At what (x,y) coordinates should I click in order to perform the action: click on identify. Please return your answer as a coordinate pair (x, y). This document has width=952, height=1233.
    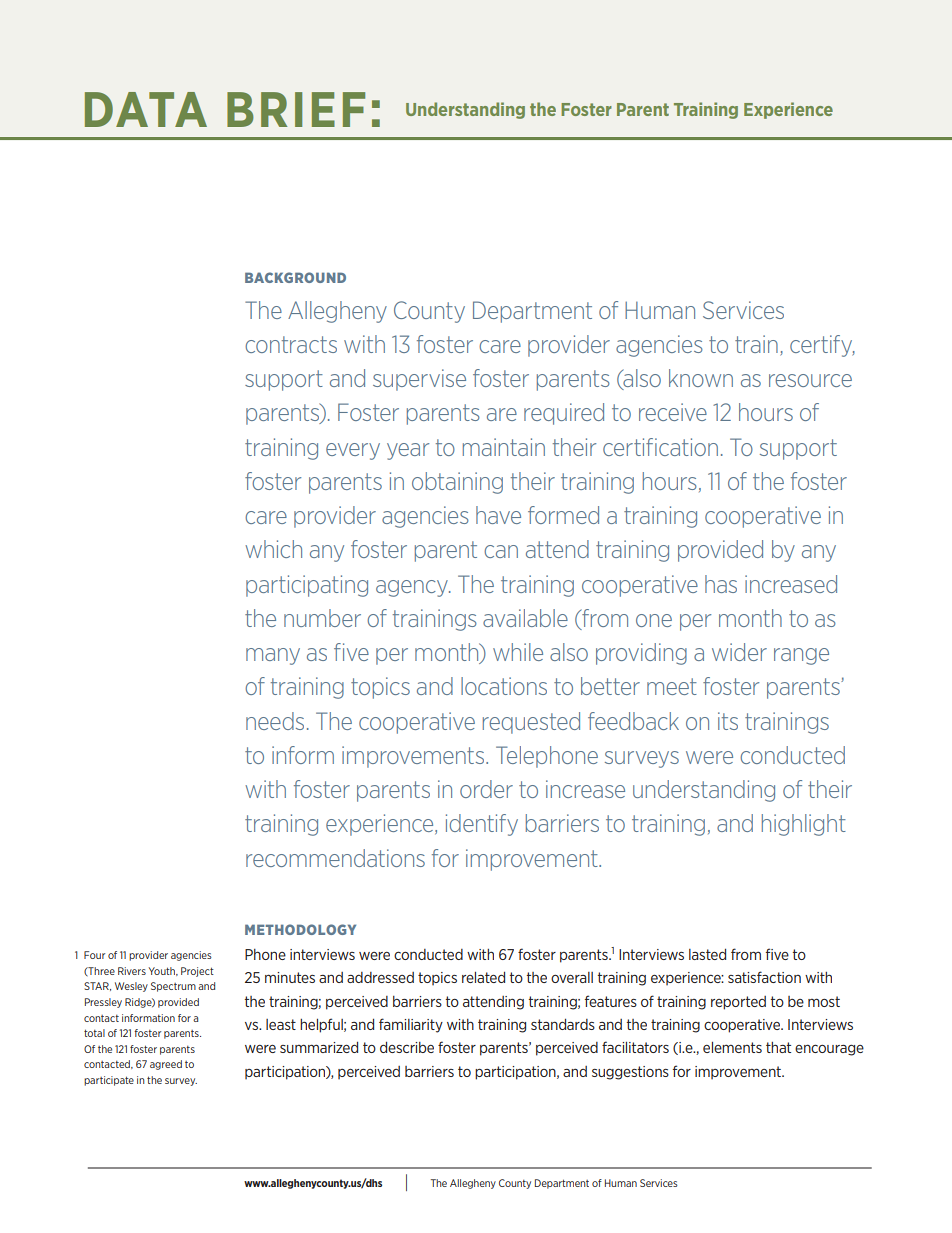
    Looking at the image, I should click on (482, 825).
